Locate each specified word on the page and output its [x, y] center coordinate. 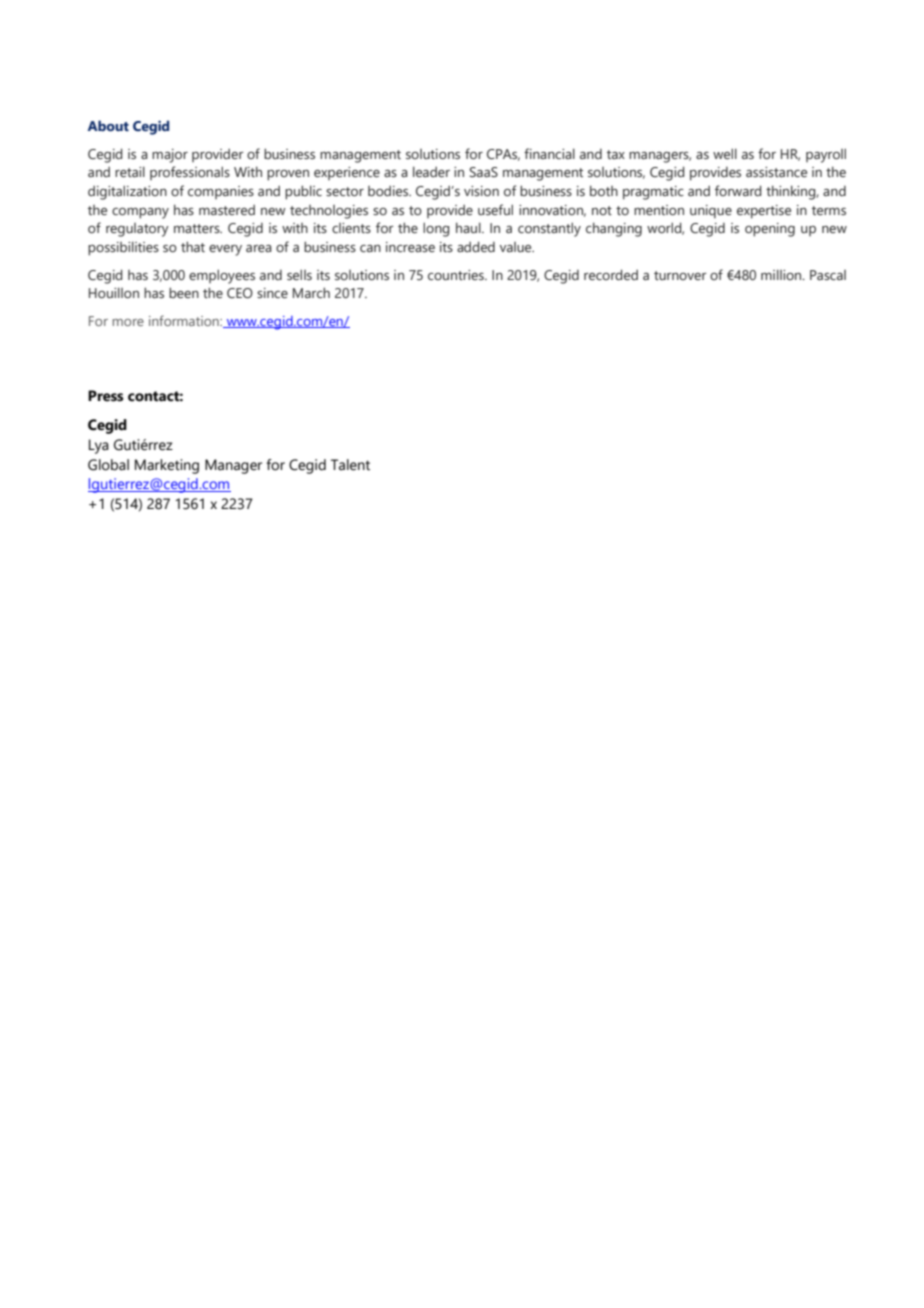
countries [457, 275]
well [725, 153]
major [170, 156]
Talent [350, 465]
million [782, 274]
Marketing [167, 466]
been [184, 293]
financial [549, 153]
